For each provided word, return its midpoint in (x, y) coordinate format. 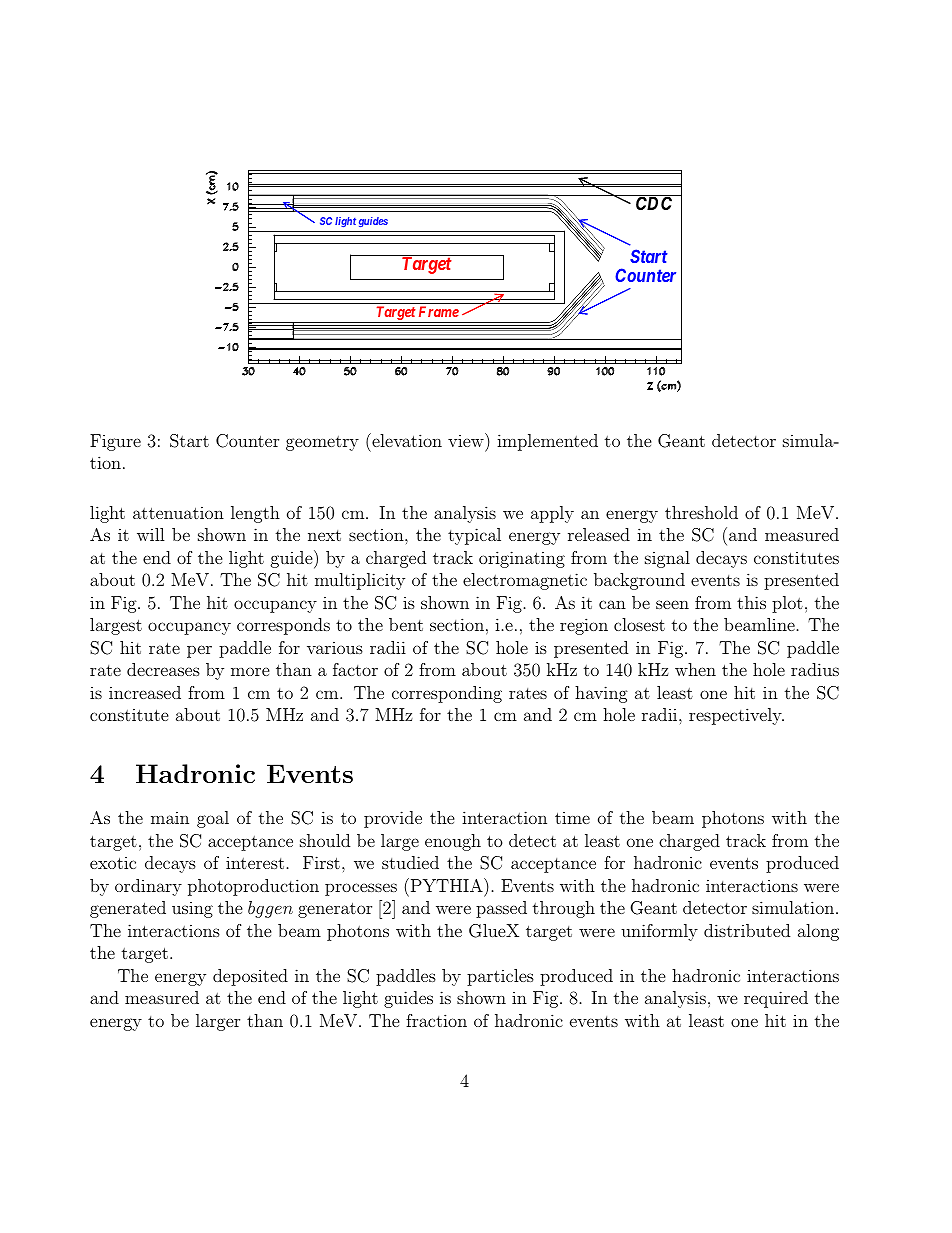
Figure (115, 442)
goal (213, 819)
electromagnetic (525, 581)
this (751, 602)
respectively (736, 716)
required (776, 999)
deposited (250, 977)
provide (393, 819)
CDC (654, 203)
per (199, 651)
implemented (547, 442)
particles (500, 977)
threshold (701, 512)
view (467, 440)
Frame (439, 311)
